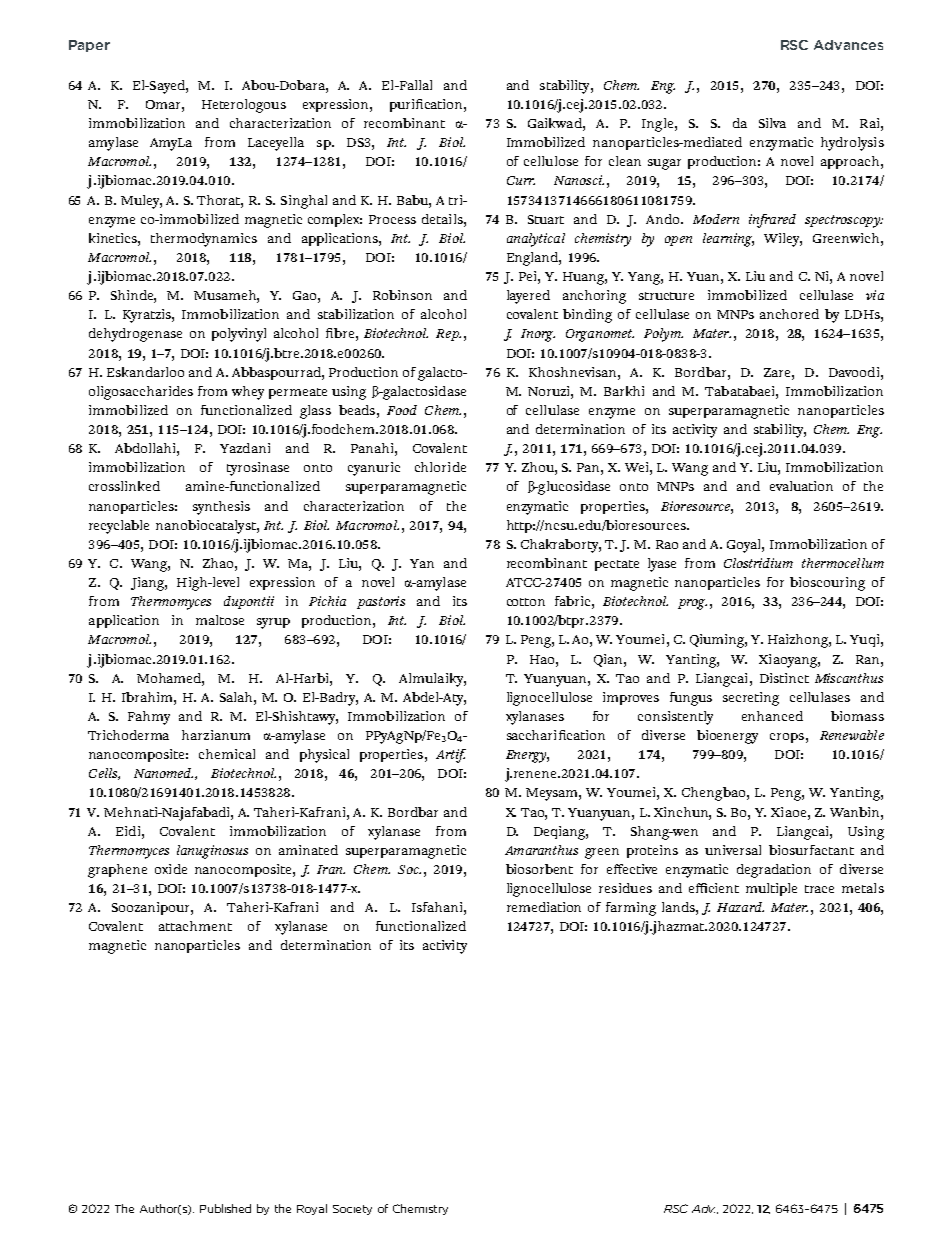  I want to click on Distinct, so click(784, 678).
